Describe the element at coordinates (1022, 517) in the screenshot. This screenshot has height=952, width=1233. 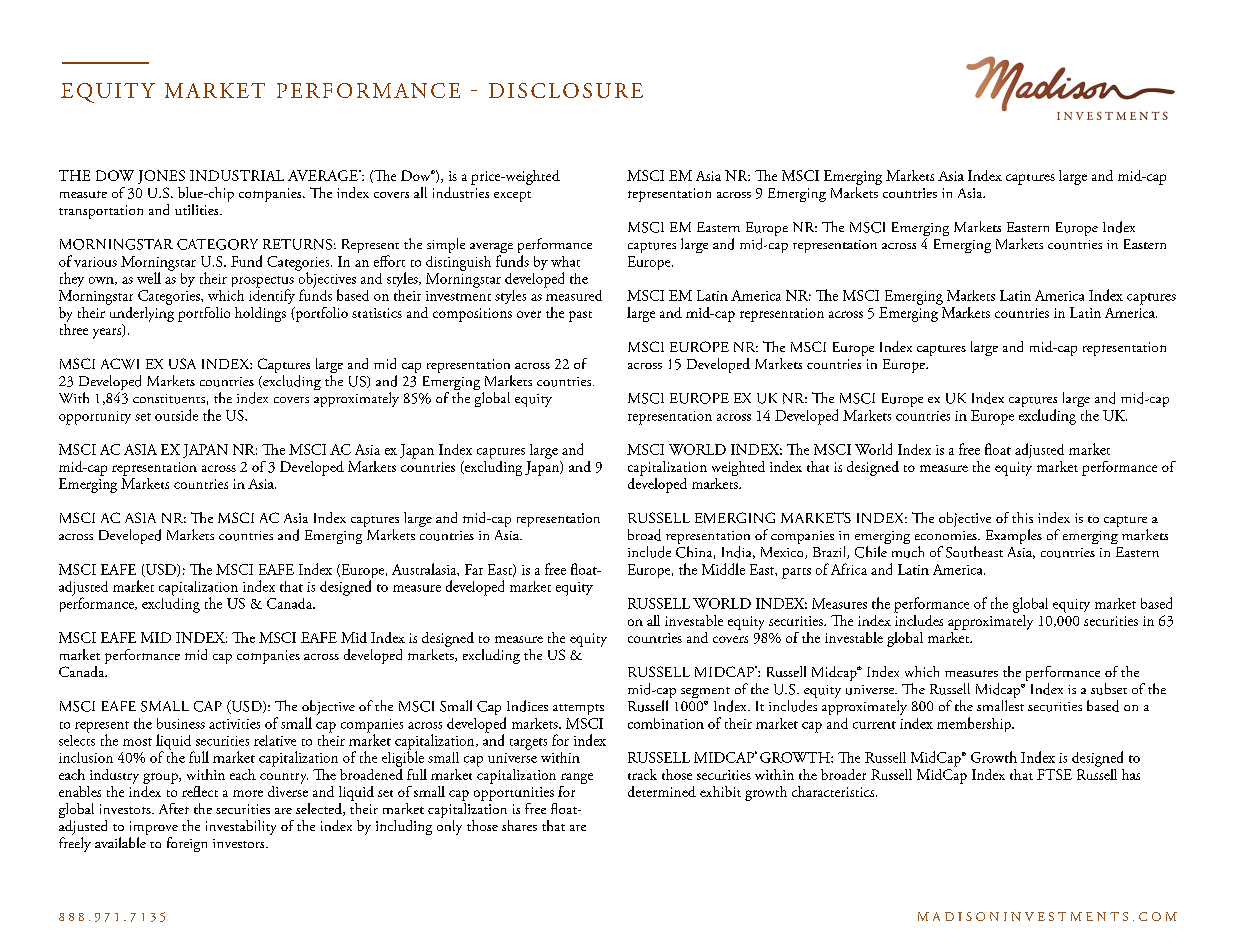
I see `this` at that location.
